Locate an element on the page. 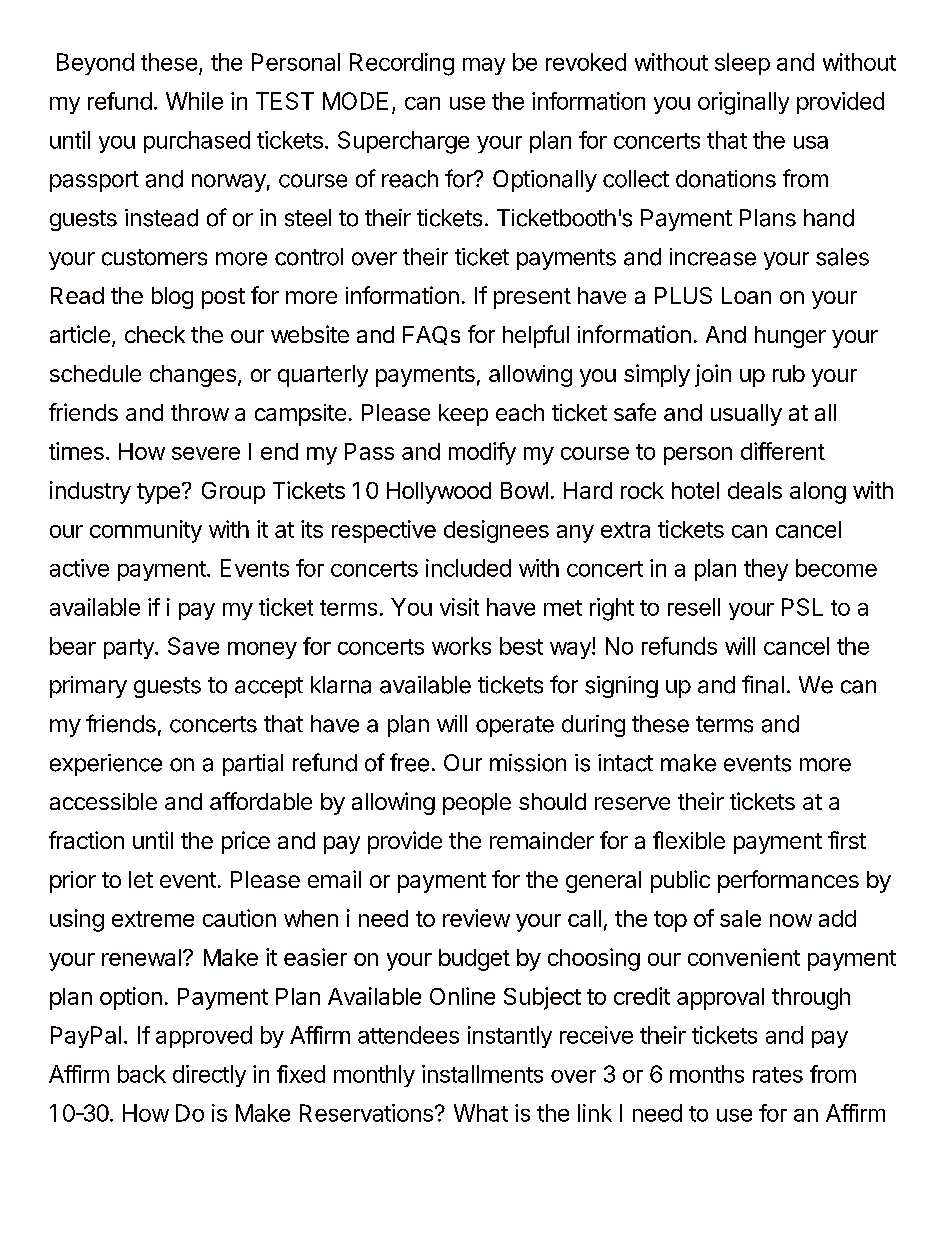 The width and height of the page is (952, 1233). flexible is located at coordinates (689, 840).
